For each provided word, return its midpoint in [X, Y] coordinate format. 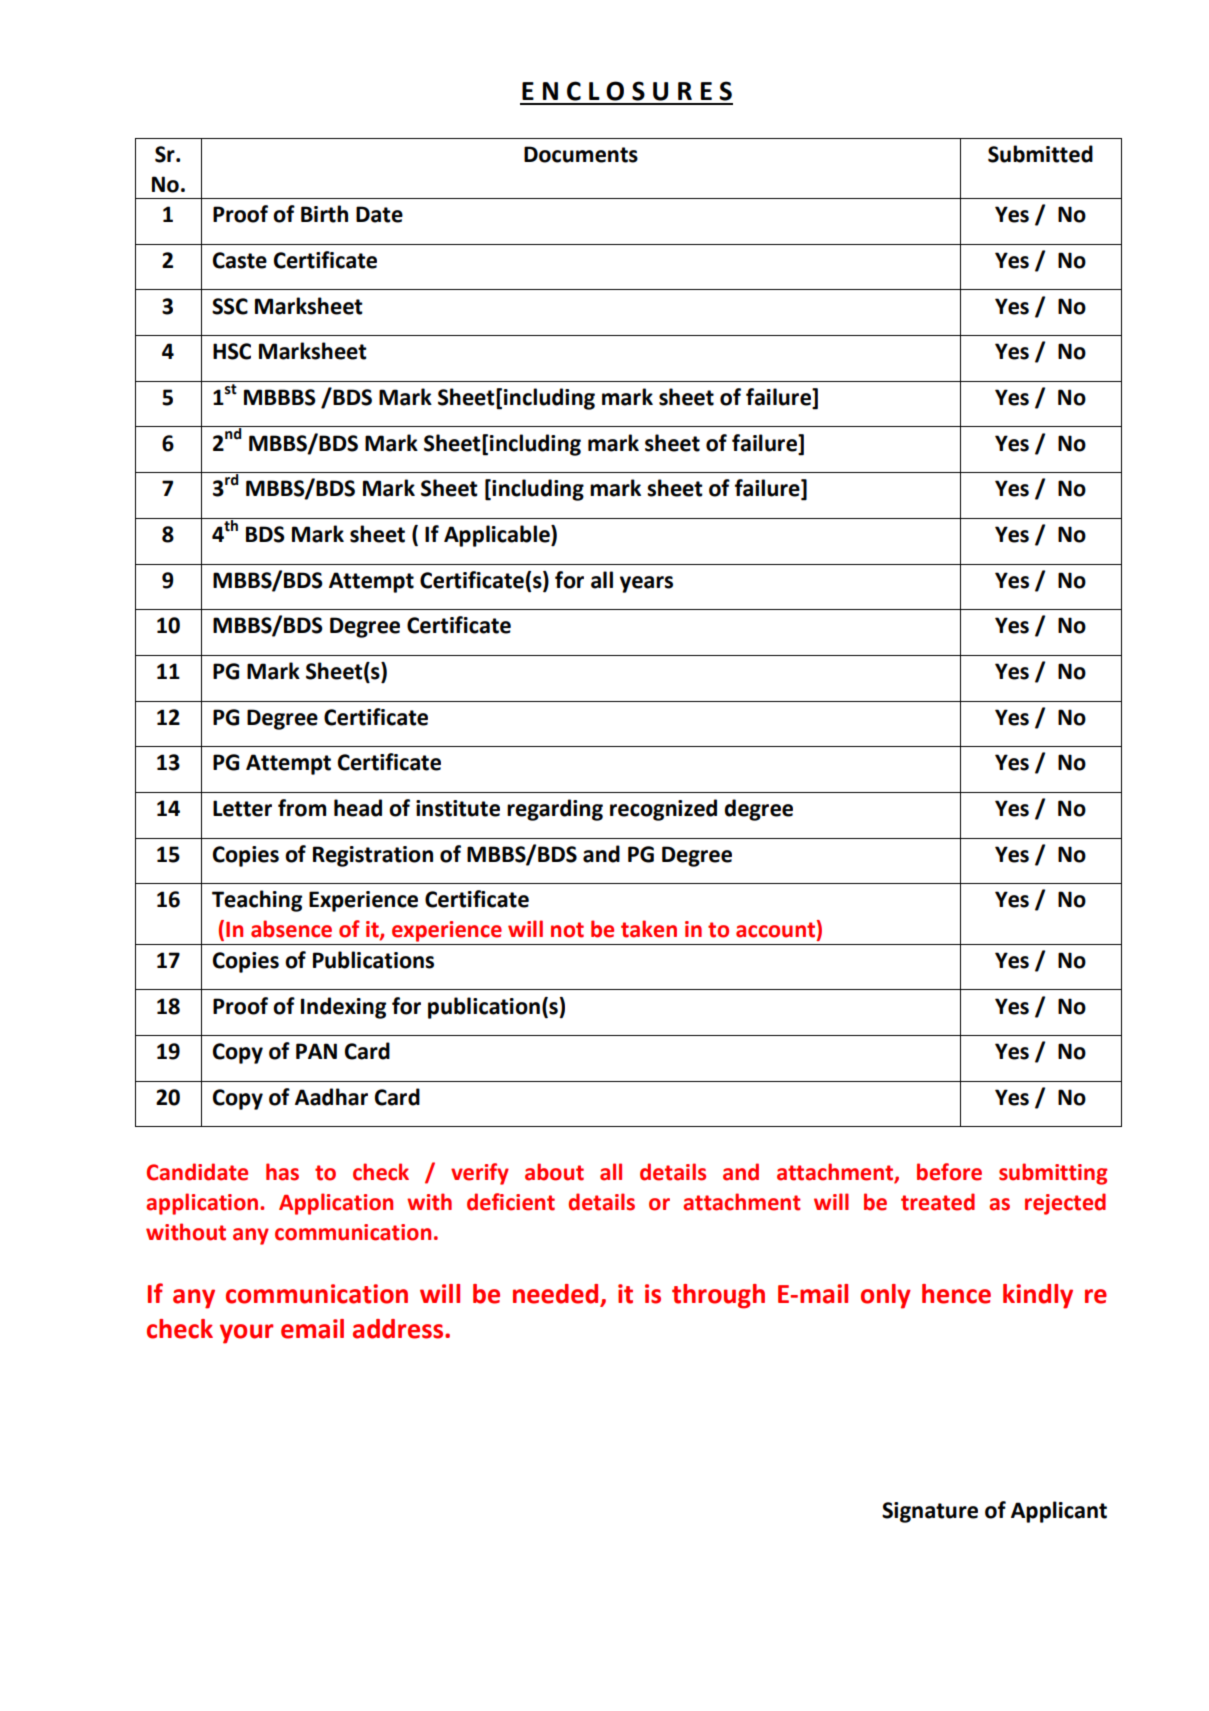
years [646, 584]
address [399, 1329]
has [282, 1172]
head [358, 808]
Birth [324, 214]
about [554, 1172]
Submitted [1040, 154]
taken [649, 929]
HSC [232, 351]
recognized [663, 810]
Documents [581, 154]
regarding [555, 810]
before [949, 1172]
